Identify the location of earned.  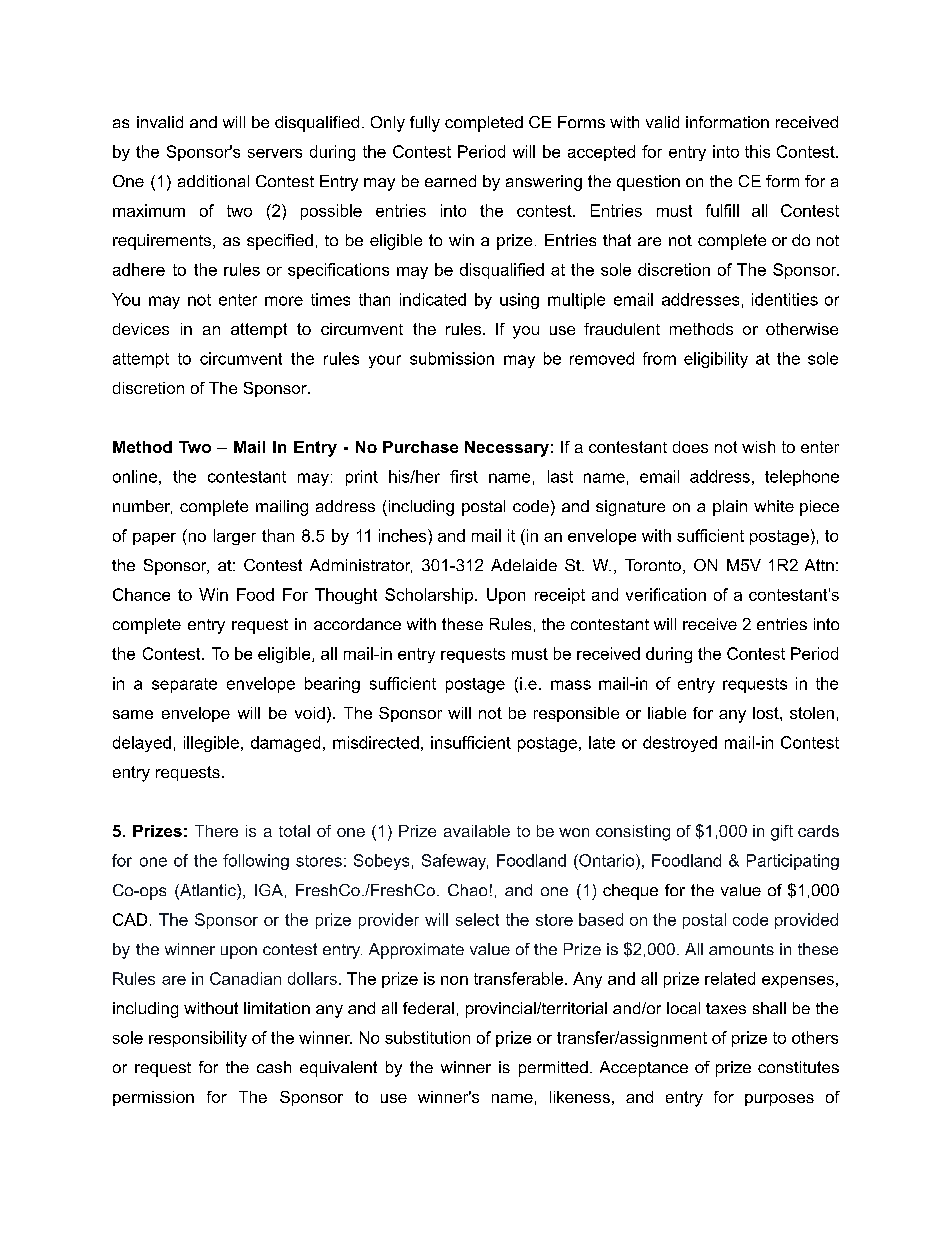
(450, 181).
